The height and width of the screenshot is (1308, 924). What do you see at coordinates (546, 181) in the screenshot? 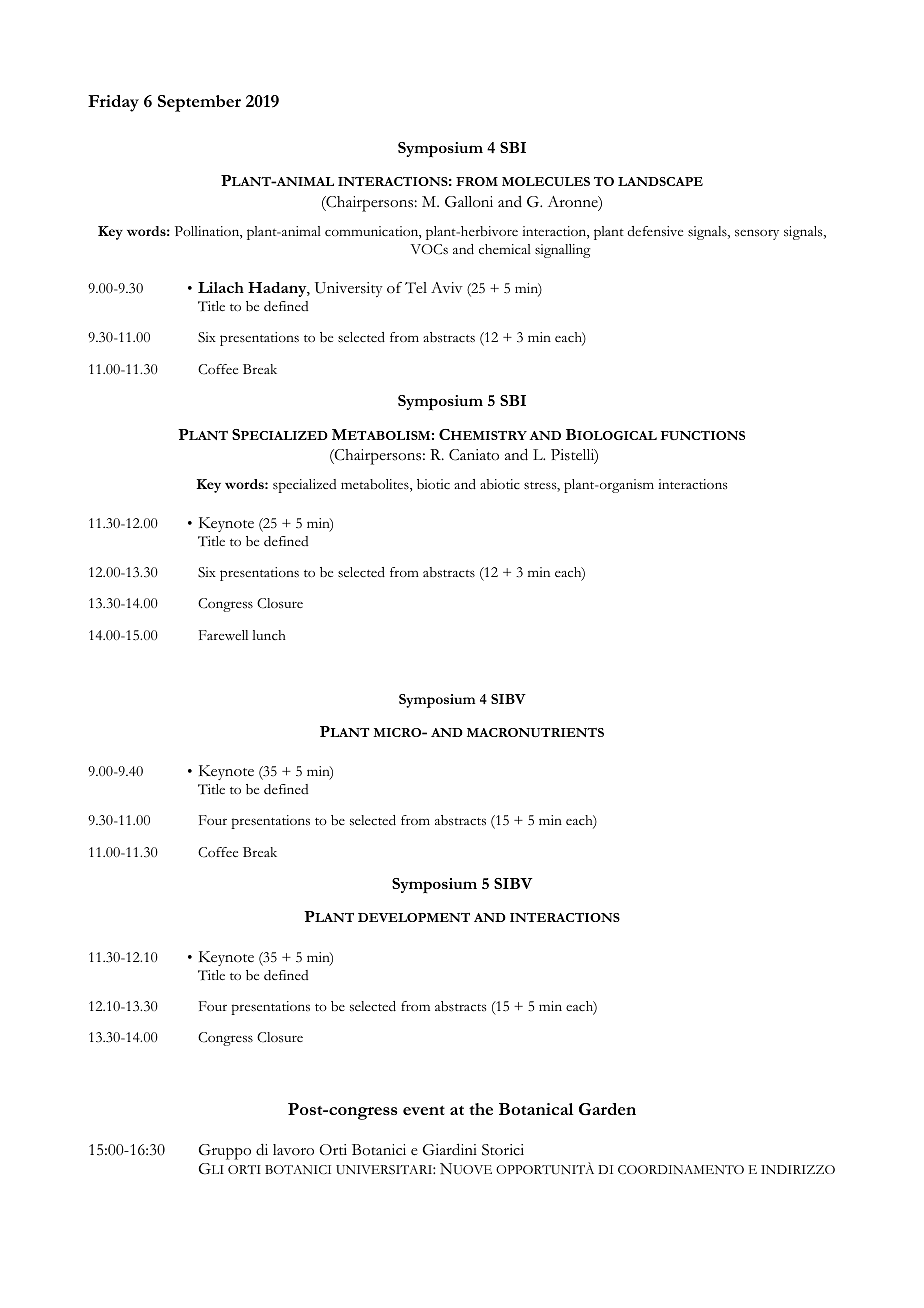
I see `MOLECULES` at bounding box center [546, 181].
